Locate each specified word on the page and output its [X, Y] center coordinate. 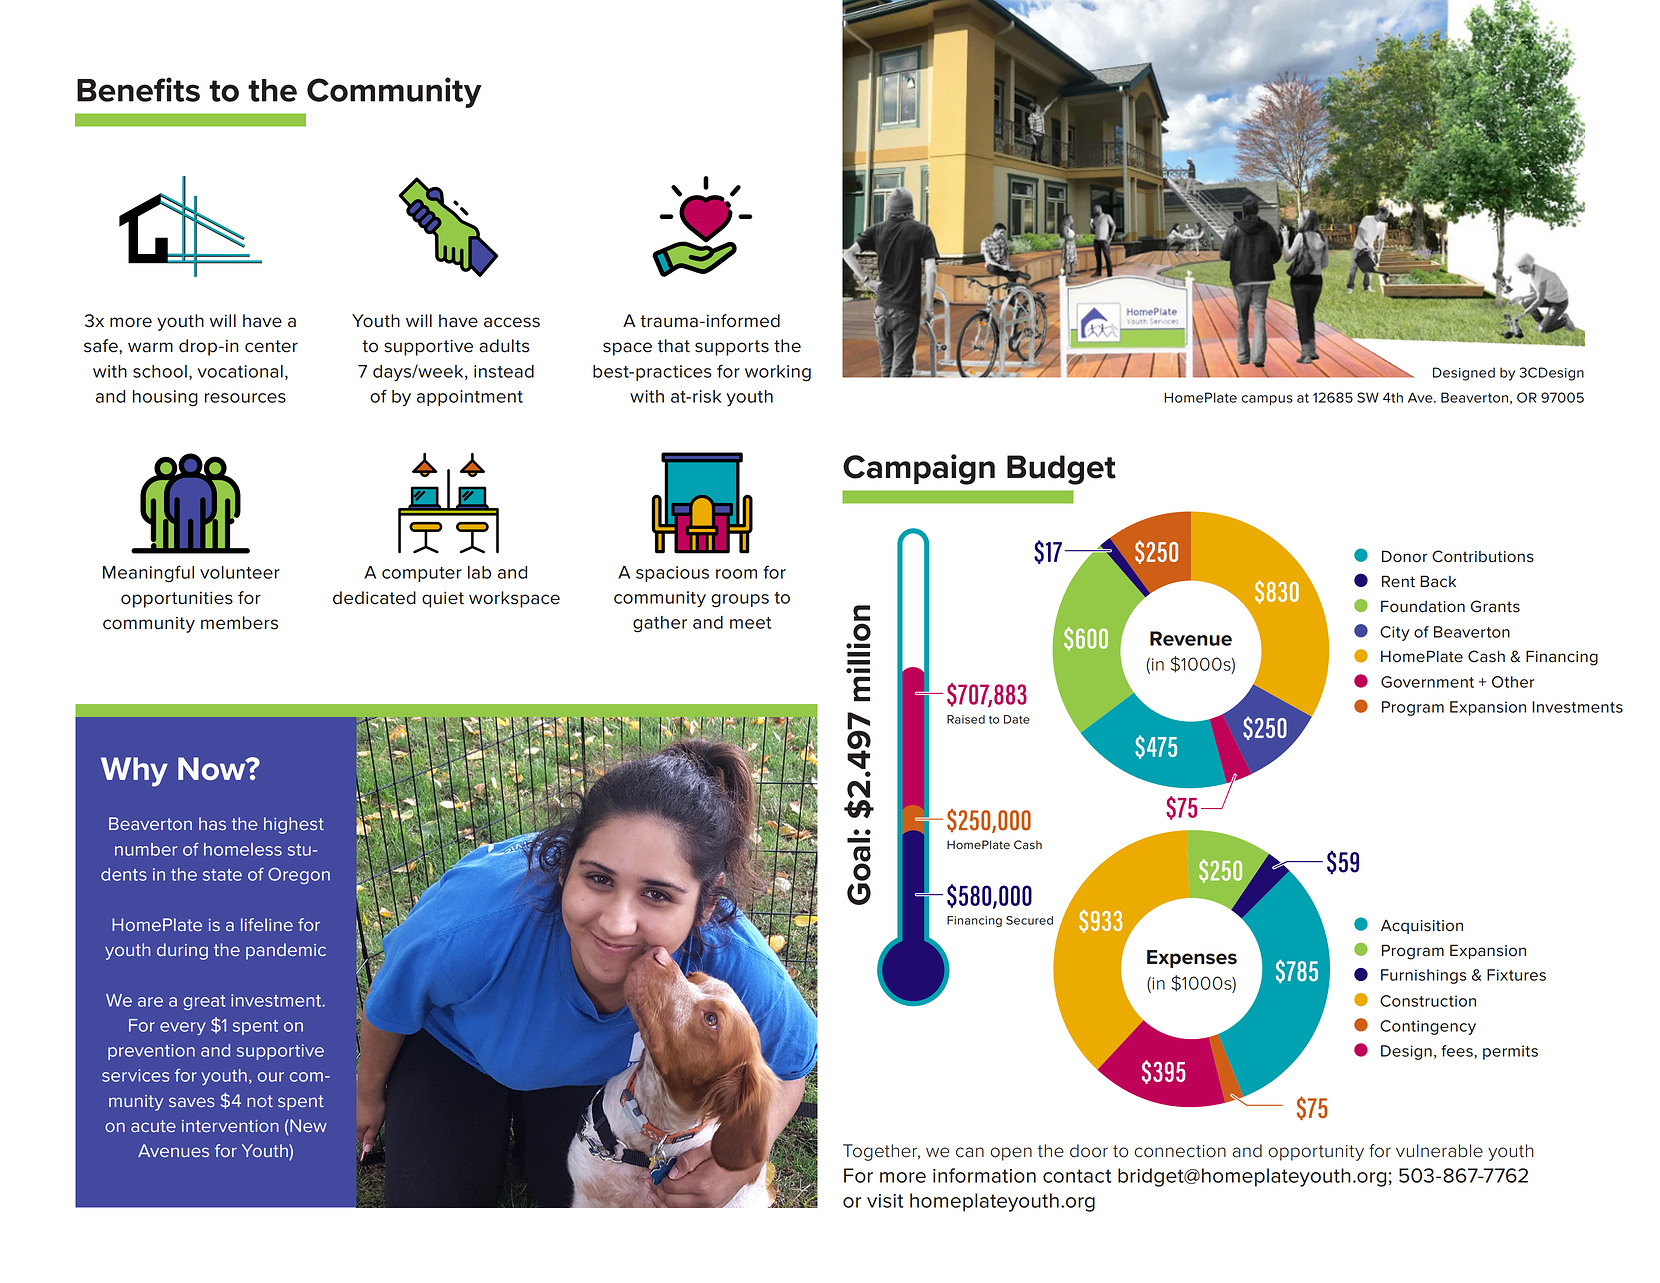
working [778, 373]
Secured [1029, 920]
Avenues [173, 1150]
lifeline [267, 924]
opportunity [1316, 1153]
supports [732, 348]
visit [885, 1201]
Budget [1061, 470]
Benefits [138, 89]
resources [245, 398]
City [1395, 633]
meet [751, 623]
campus [1267, 400]
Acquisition [1422, 926]
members [239, 623]
